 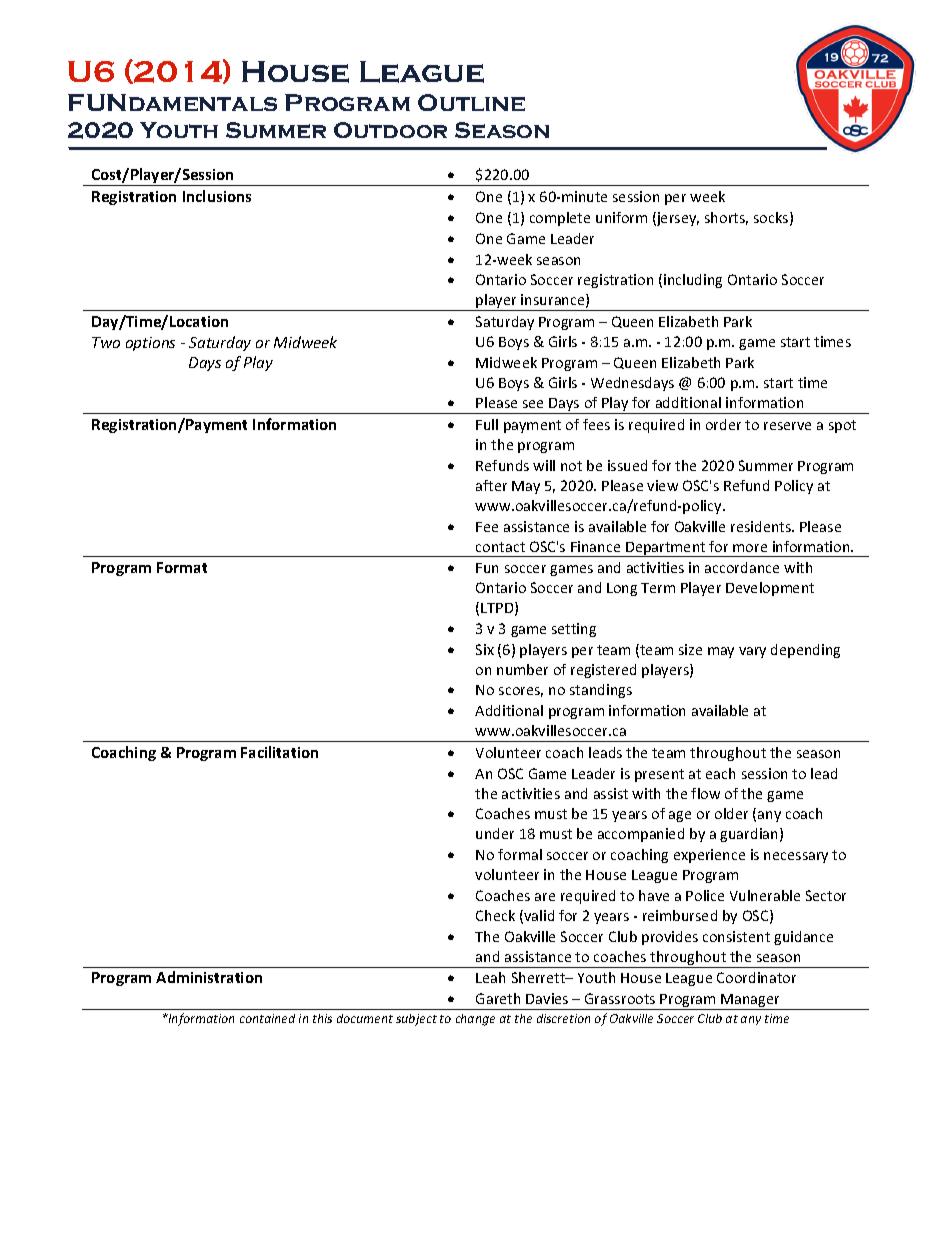 I want to click on accordance, so click(x=742, y=567).
